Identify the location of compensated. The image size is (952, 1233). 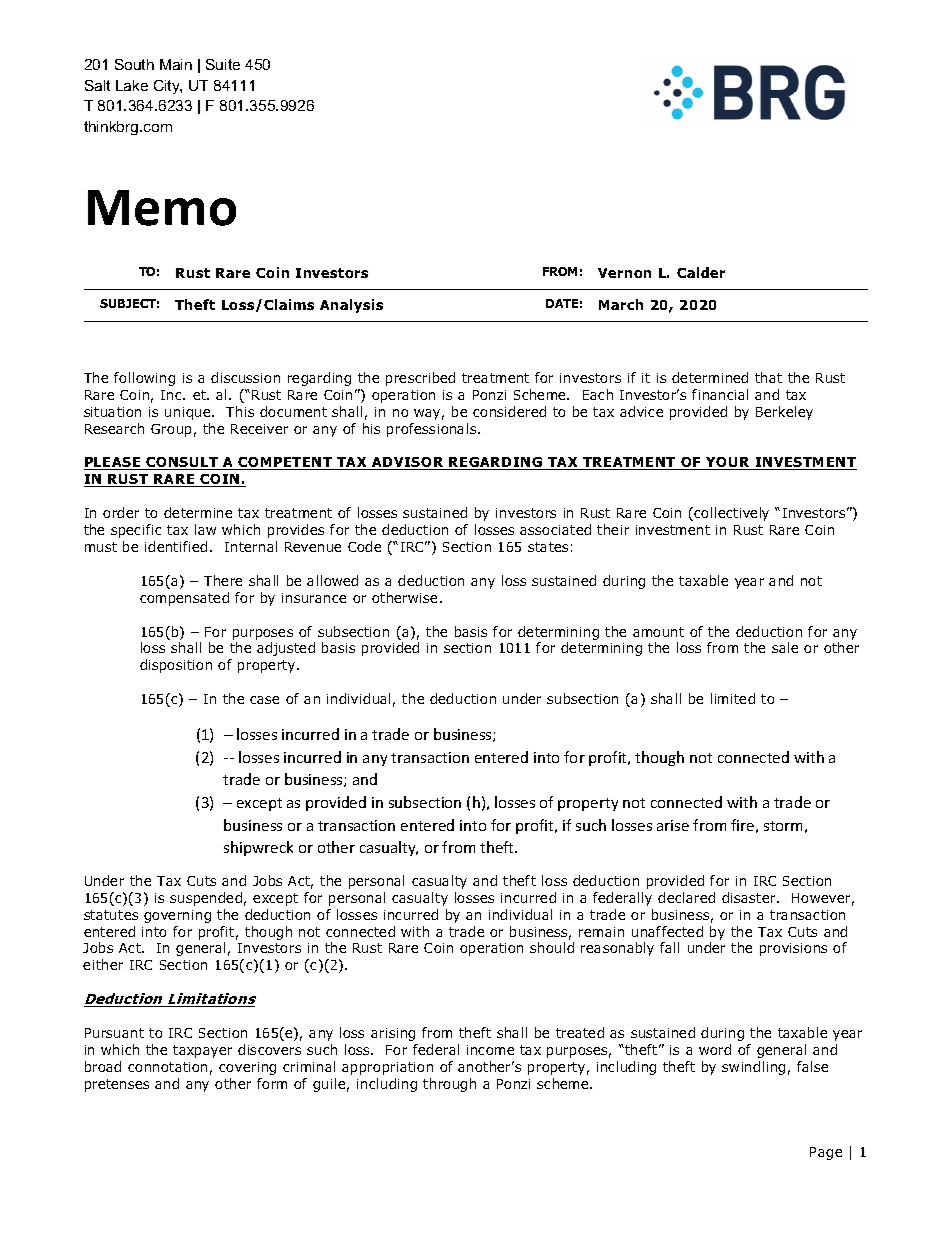
(184, 599).
